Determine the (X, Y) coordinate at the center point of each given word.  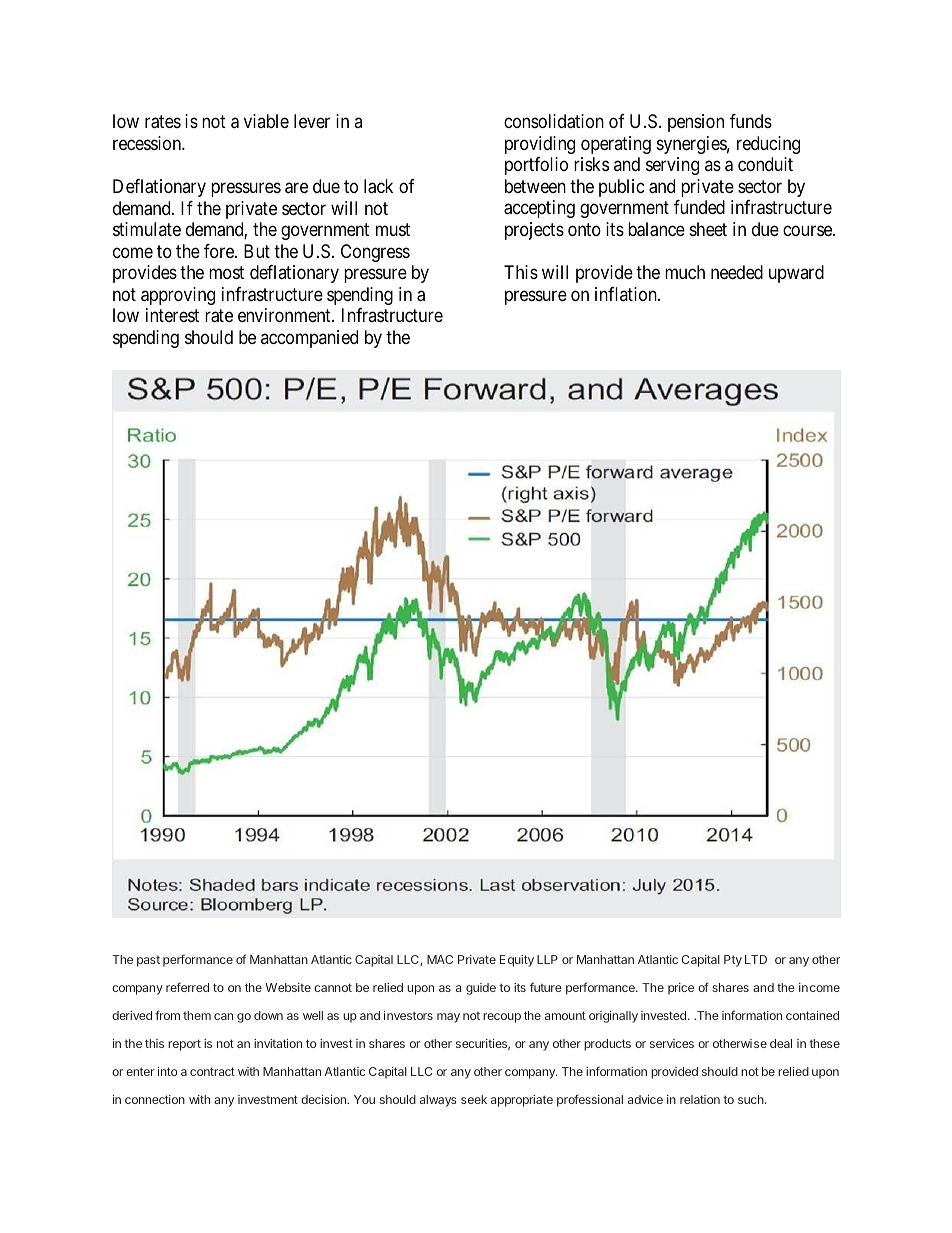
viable (266, 121)
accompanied (309, 339)
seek (474, 1099)
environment (285, 315)
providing (540, 145)
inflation (627, 294)
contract (212, 1071)
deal (781, 1043)
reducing (768, 145)
